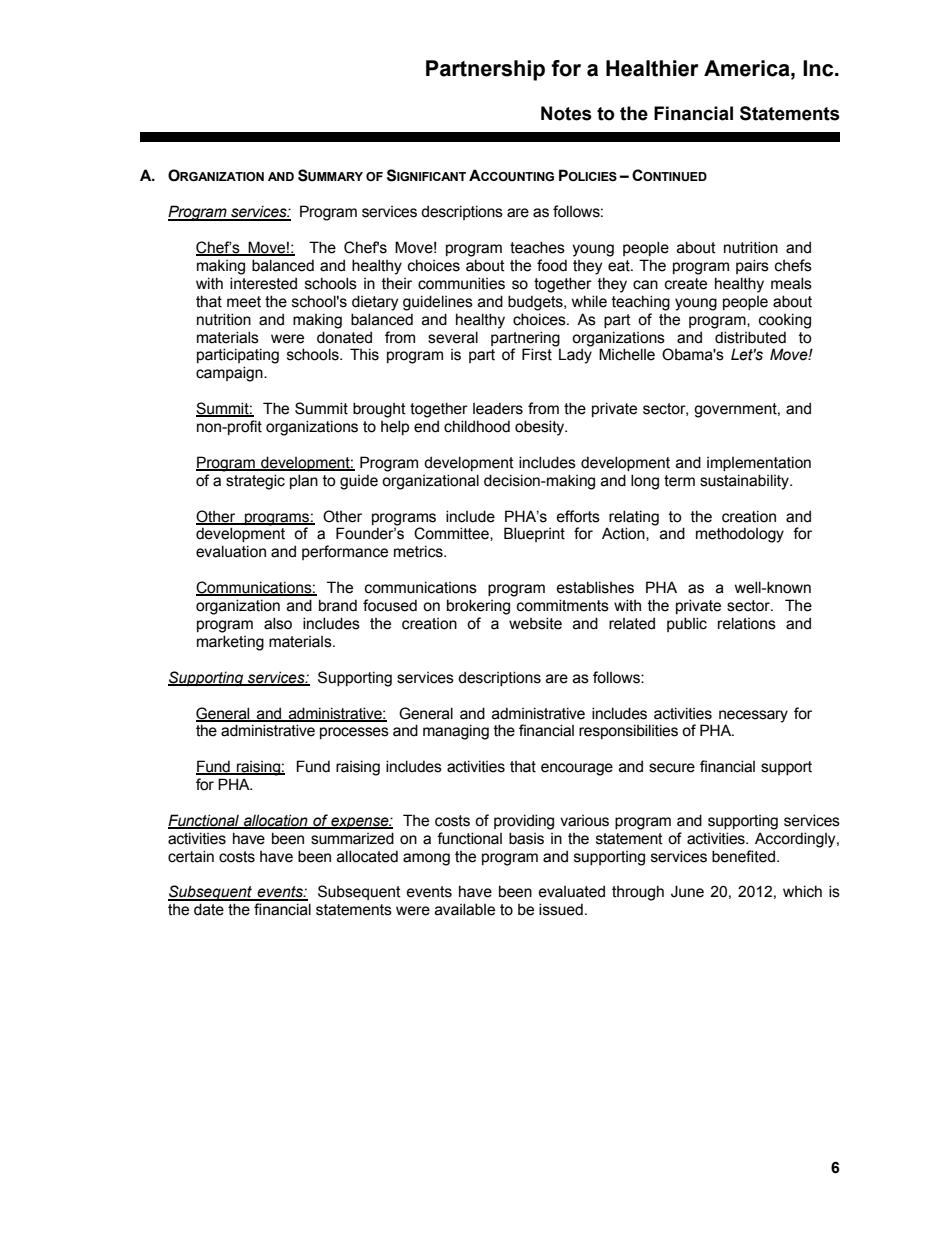 The image size is (952, 1233). What do you see at coordinates (478, 607) in the document?
I see `brokering` at bounding box center [478, 607].
